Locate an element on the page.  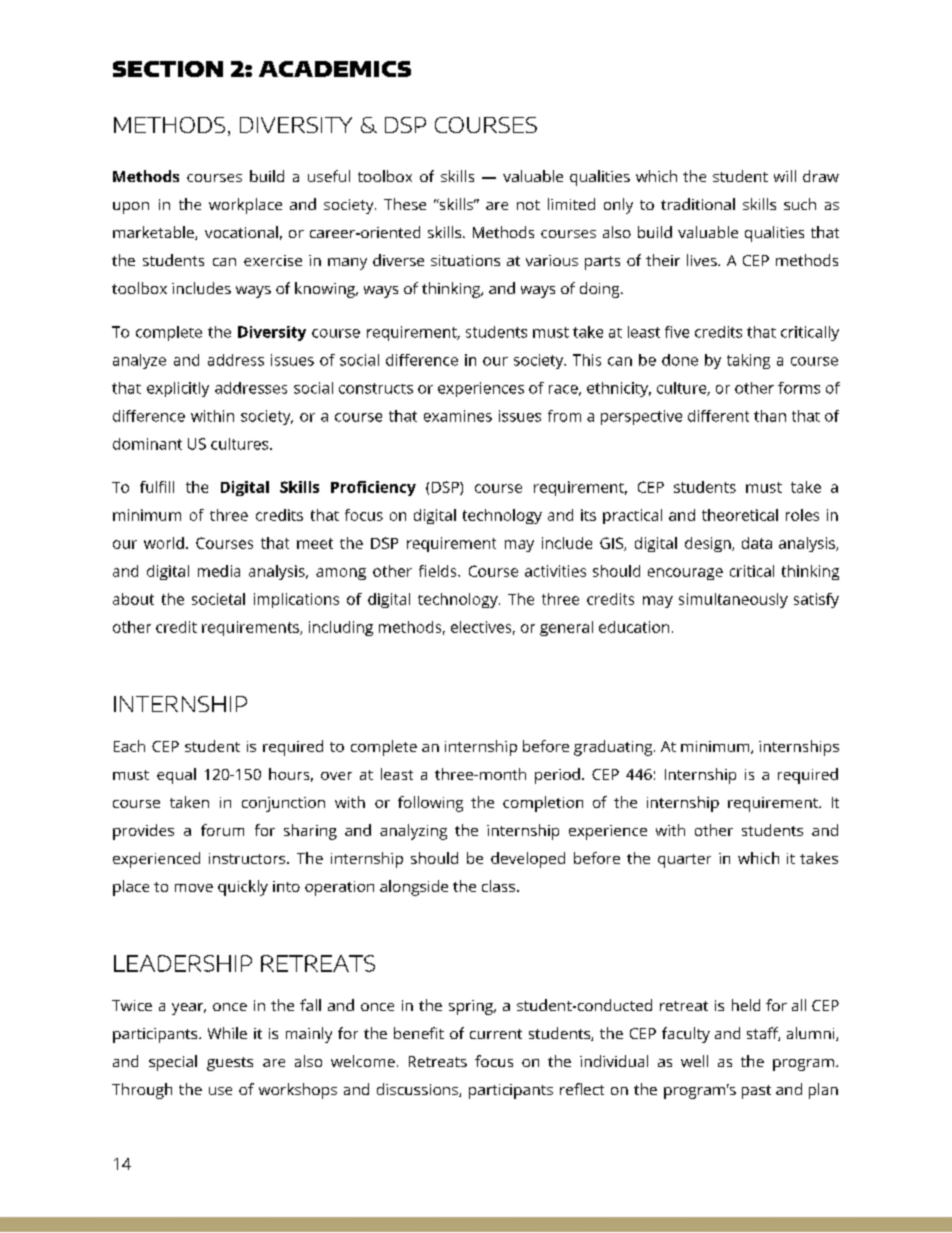
SECTION is located at coordinates (168, 69).
